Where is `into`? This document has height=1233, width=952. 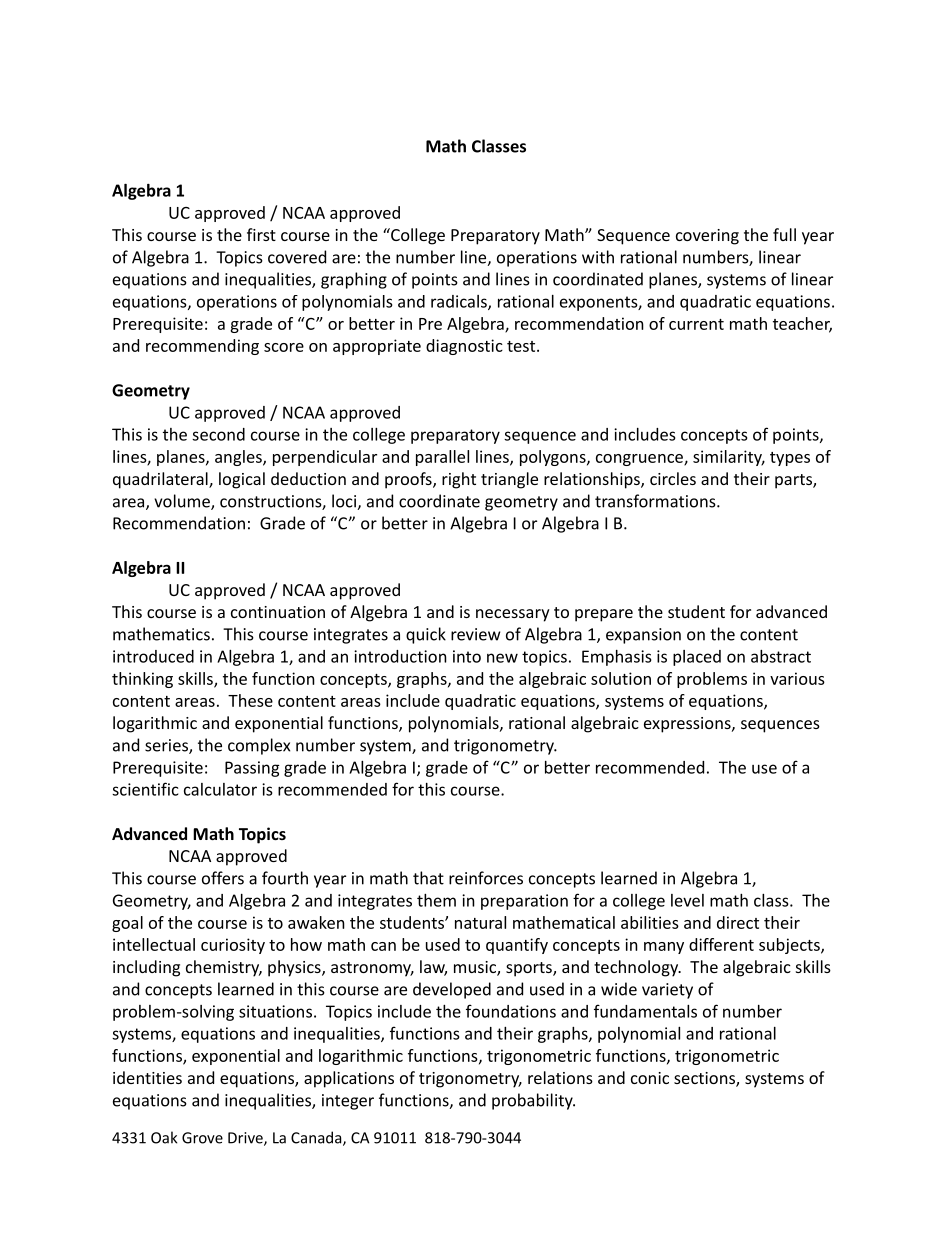 into is located at coordinates (467, 656).
